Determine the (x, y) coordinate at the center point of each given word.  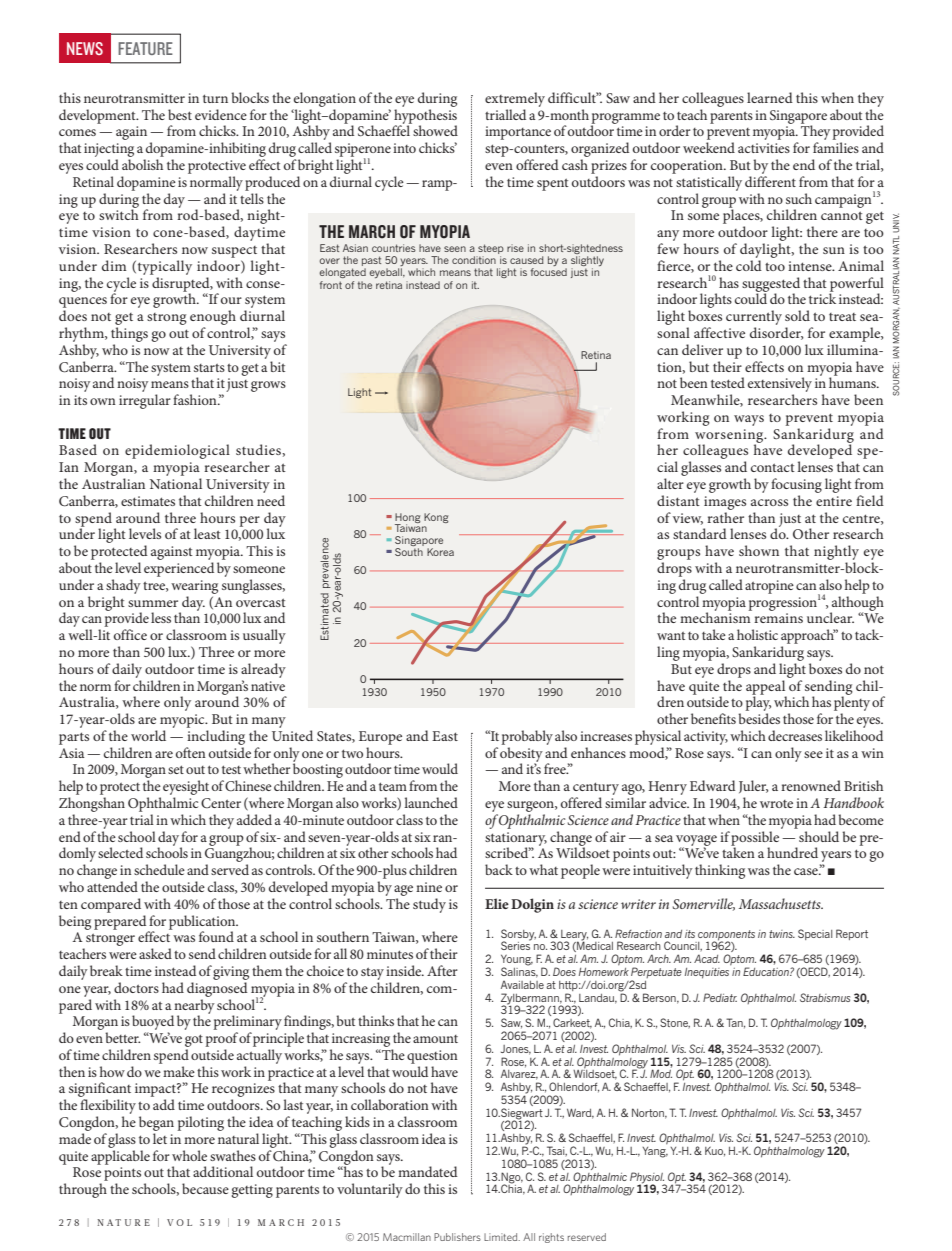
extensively (780, 386)
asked (155, 953)
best (180, 114)
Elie (497, 903)
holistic (757, 634)
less (161, 617)
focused (549, 272)
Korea (440, 552)
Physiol (647, 1178)
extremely (515, 99)
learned (770, 97)
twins (782, 934)
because (205, 1188)
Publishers (457, 1237)
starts (209, 368)
